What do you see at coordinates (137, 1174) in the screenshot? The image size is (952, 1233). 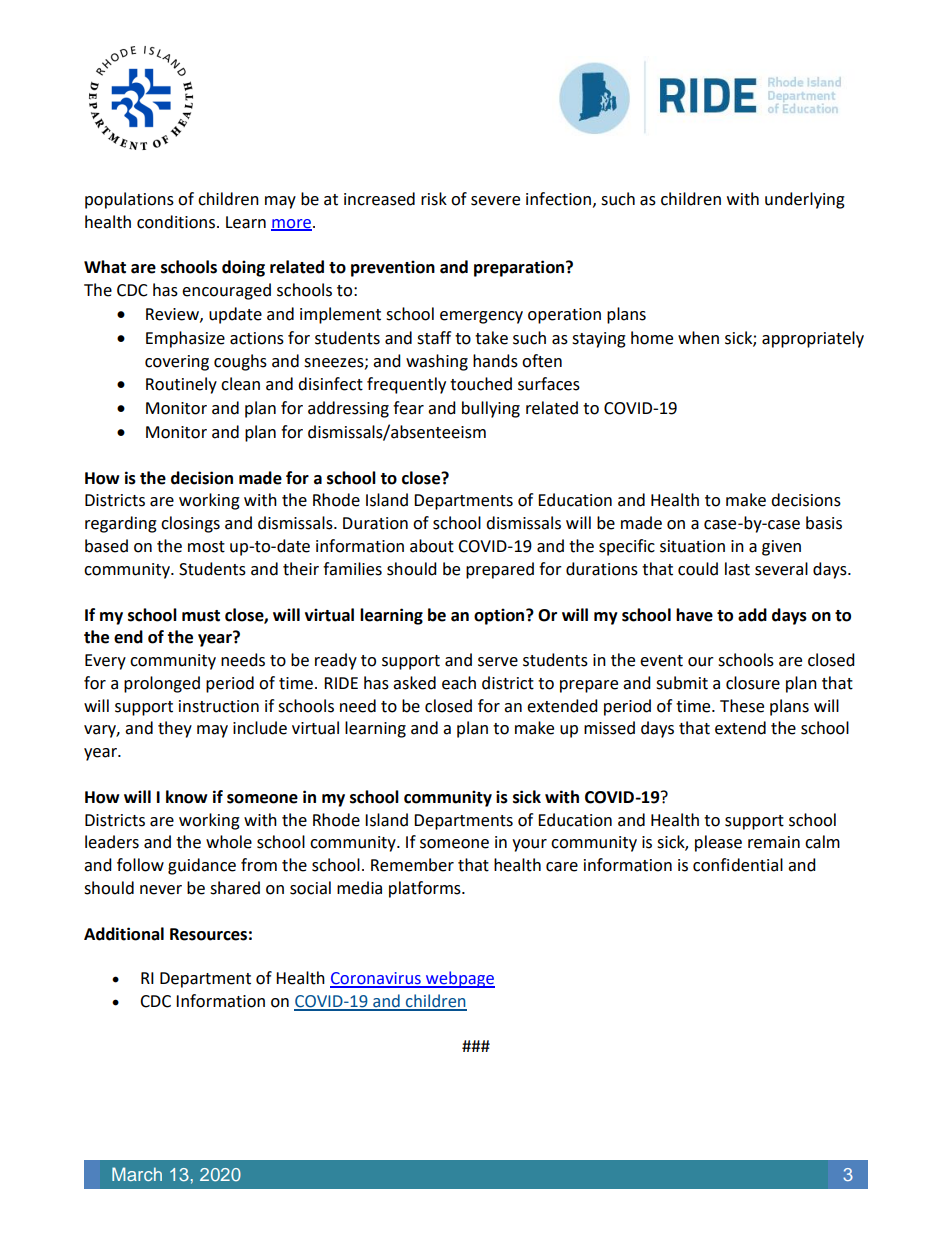 I see `March` at bounding box center [137, 1174].
